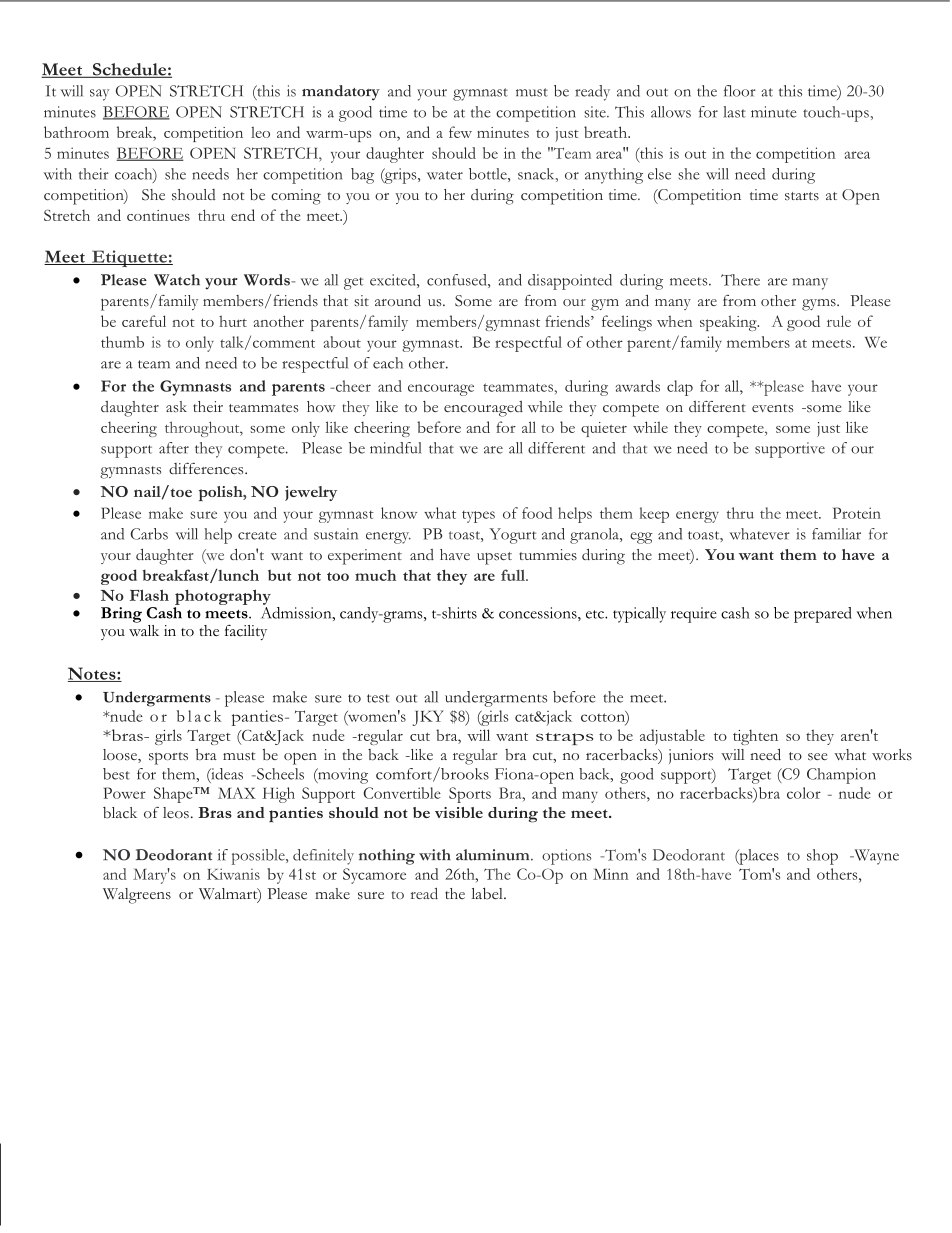 The image size is (952, 1233). I want to click on few, so click(460, 132).
